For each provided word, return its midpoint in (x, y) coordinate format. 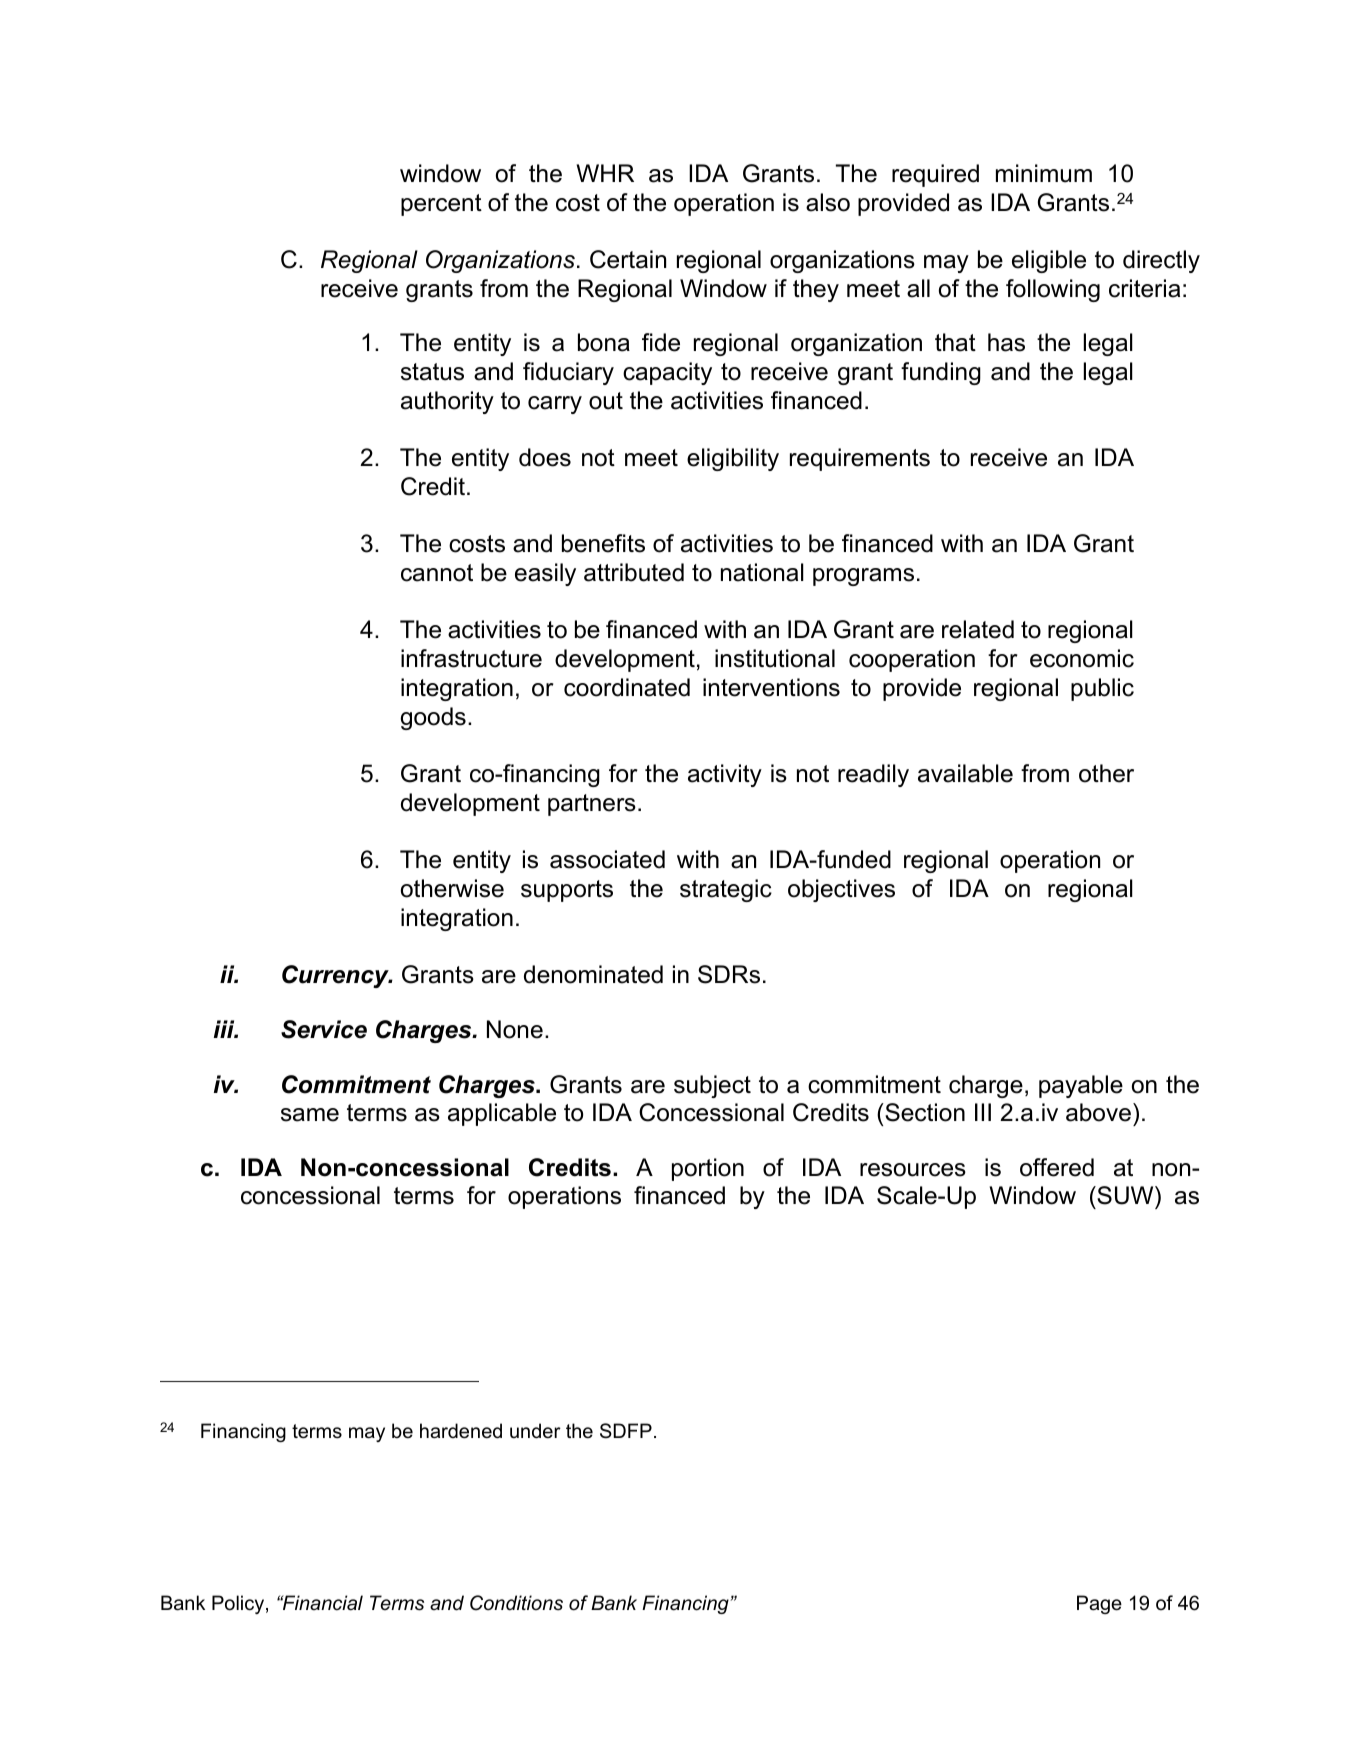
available (965, 773)
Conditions (516, 1603)
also (828, 202)
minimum (1044, 173)
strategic (726, 890)
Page (1099, 1604)
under (535, 1431)
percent (441, 205)
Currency (336, 976)
